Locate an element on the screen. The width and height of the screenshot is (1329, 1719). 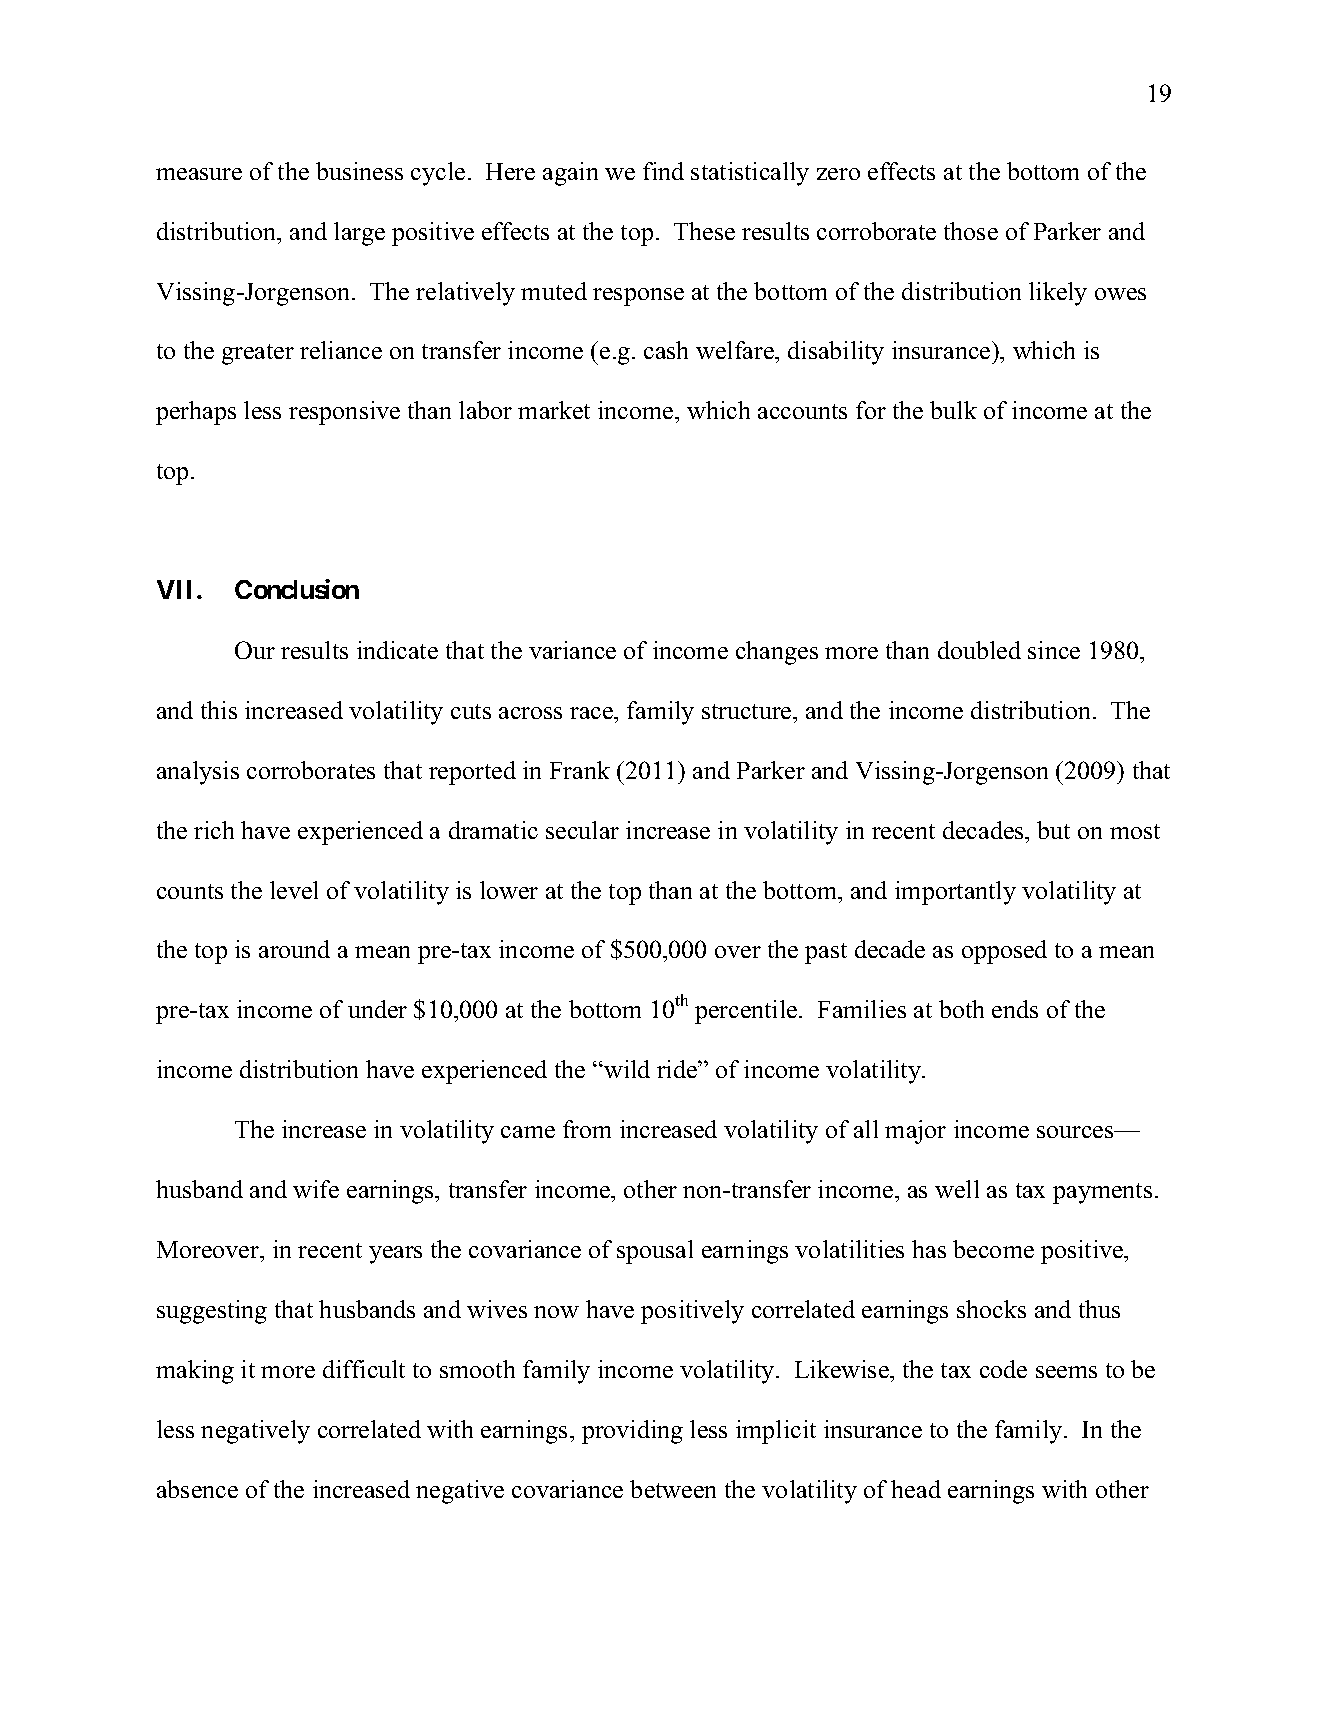
since is located at coordinates (1054, 650).
